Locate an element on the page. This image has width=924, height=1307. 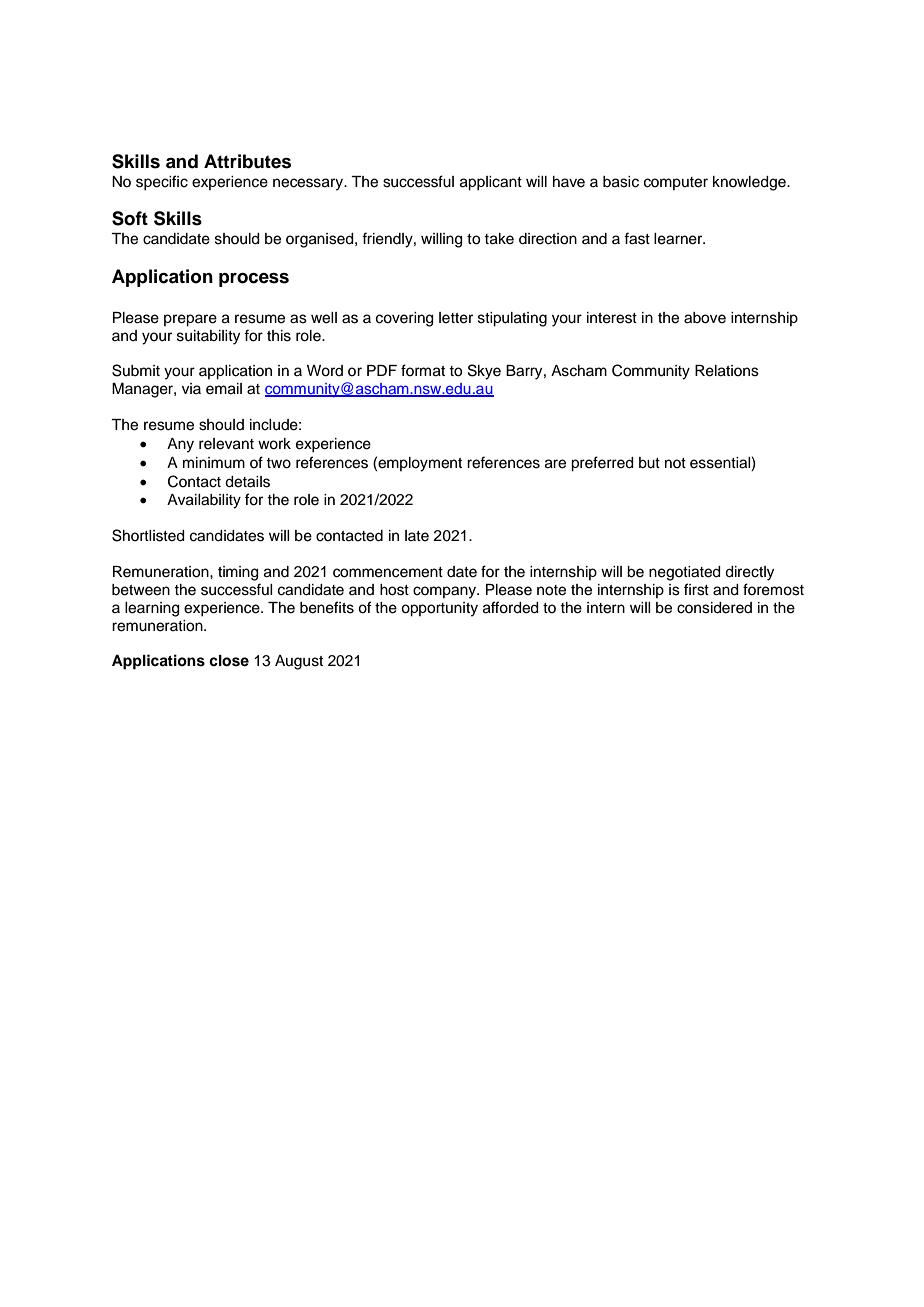
process is located at coordinates (254, 280).
